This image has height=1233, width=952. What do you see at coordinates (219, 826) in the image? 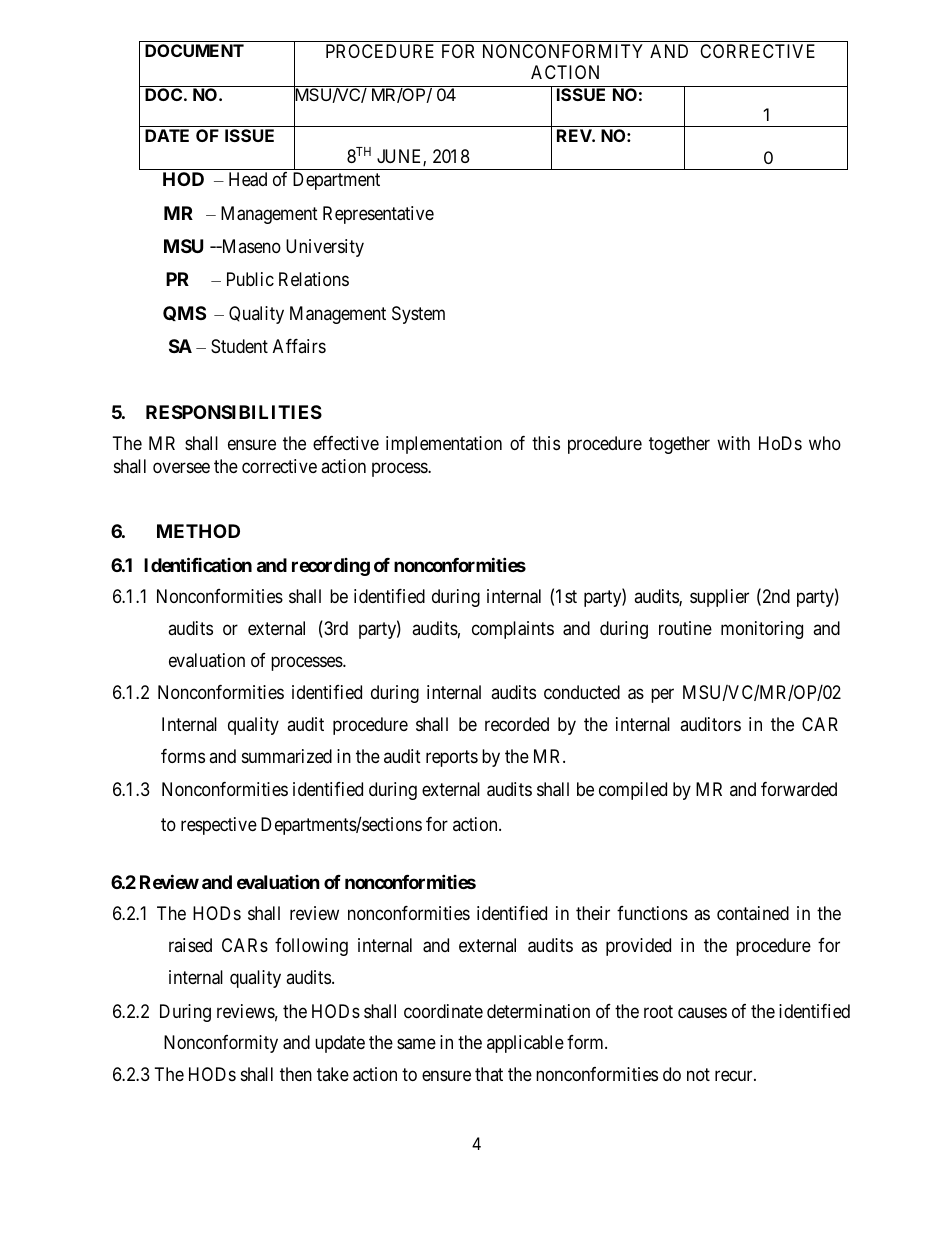
I see `respective` at bounding box center [219, 826].
